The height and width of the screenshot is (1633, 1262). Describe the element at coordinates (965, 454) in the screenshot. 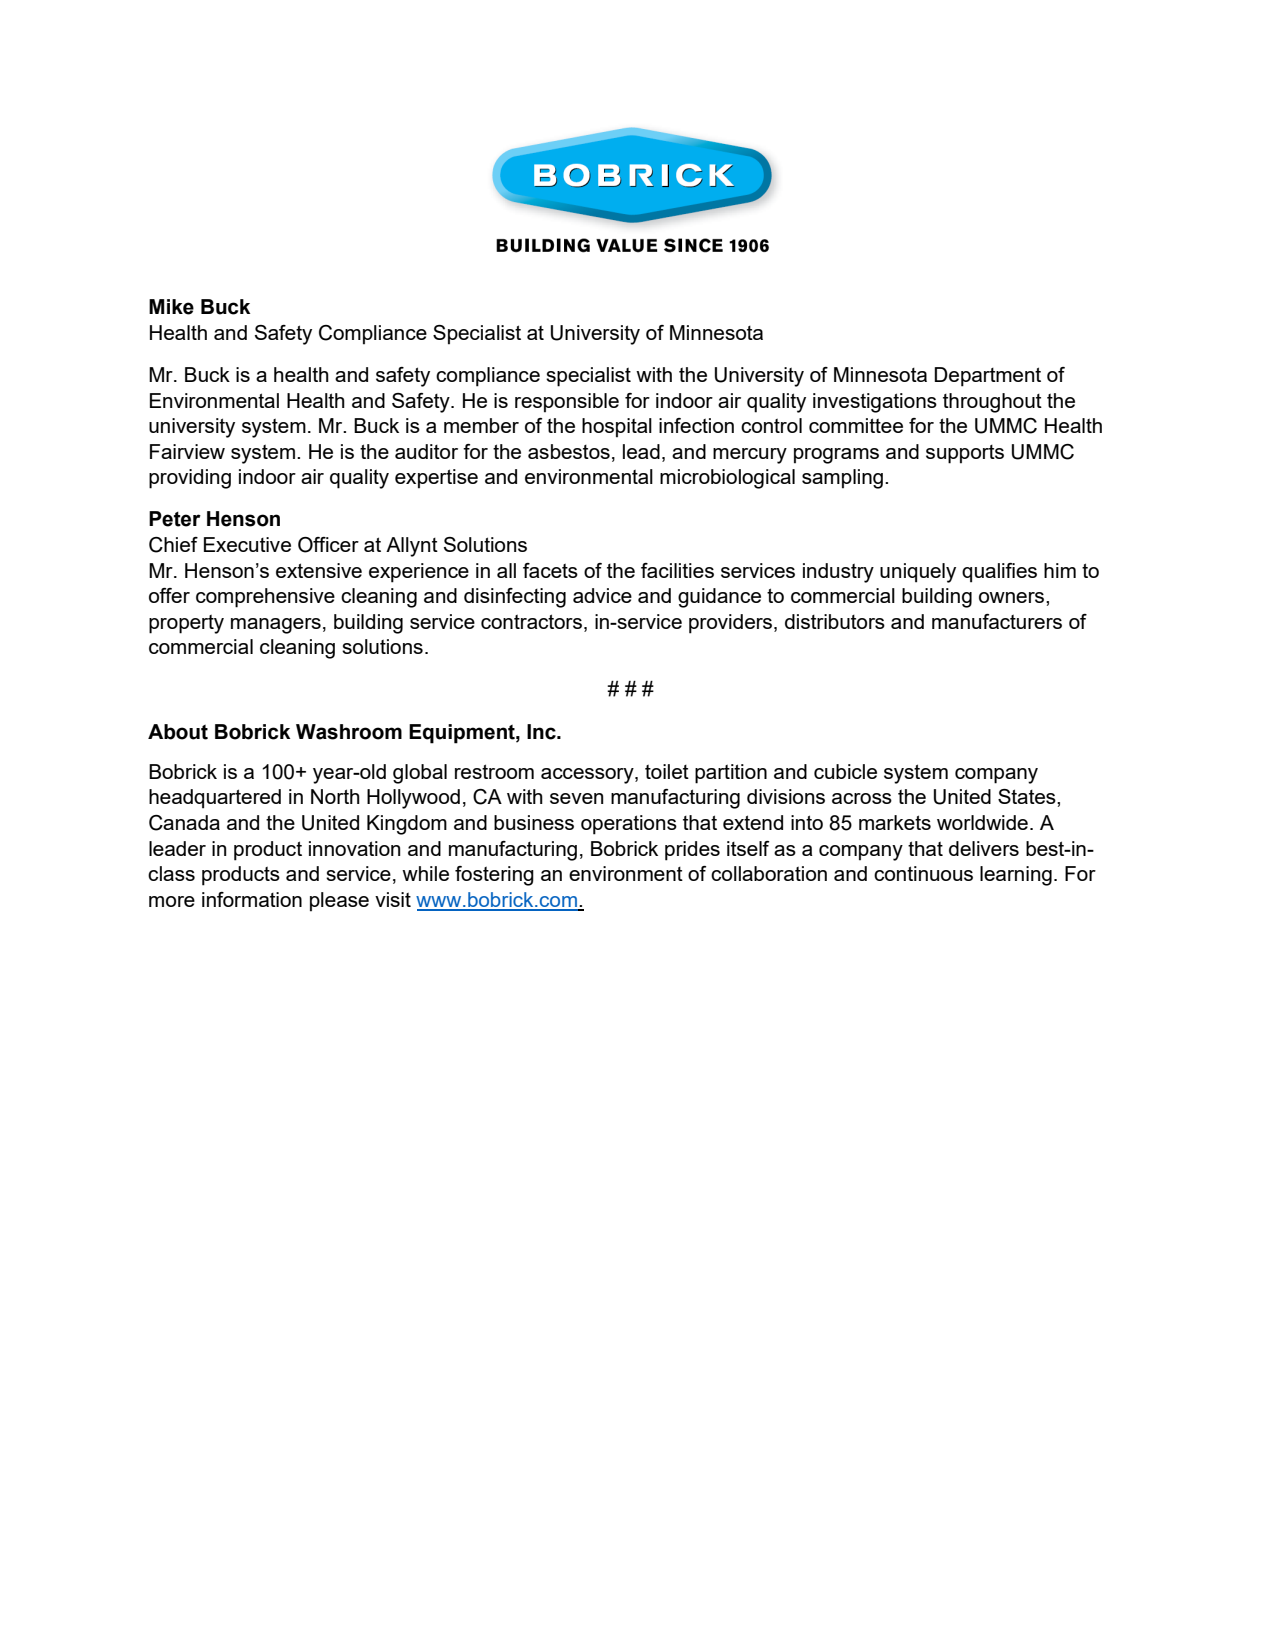

I see `supports` at that location.
